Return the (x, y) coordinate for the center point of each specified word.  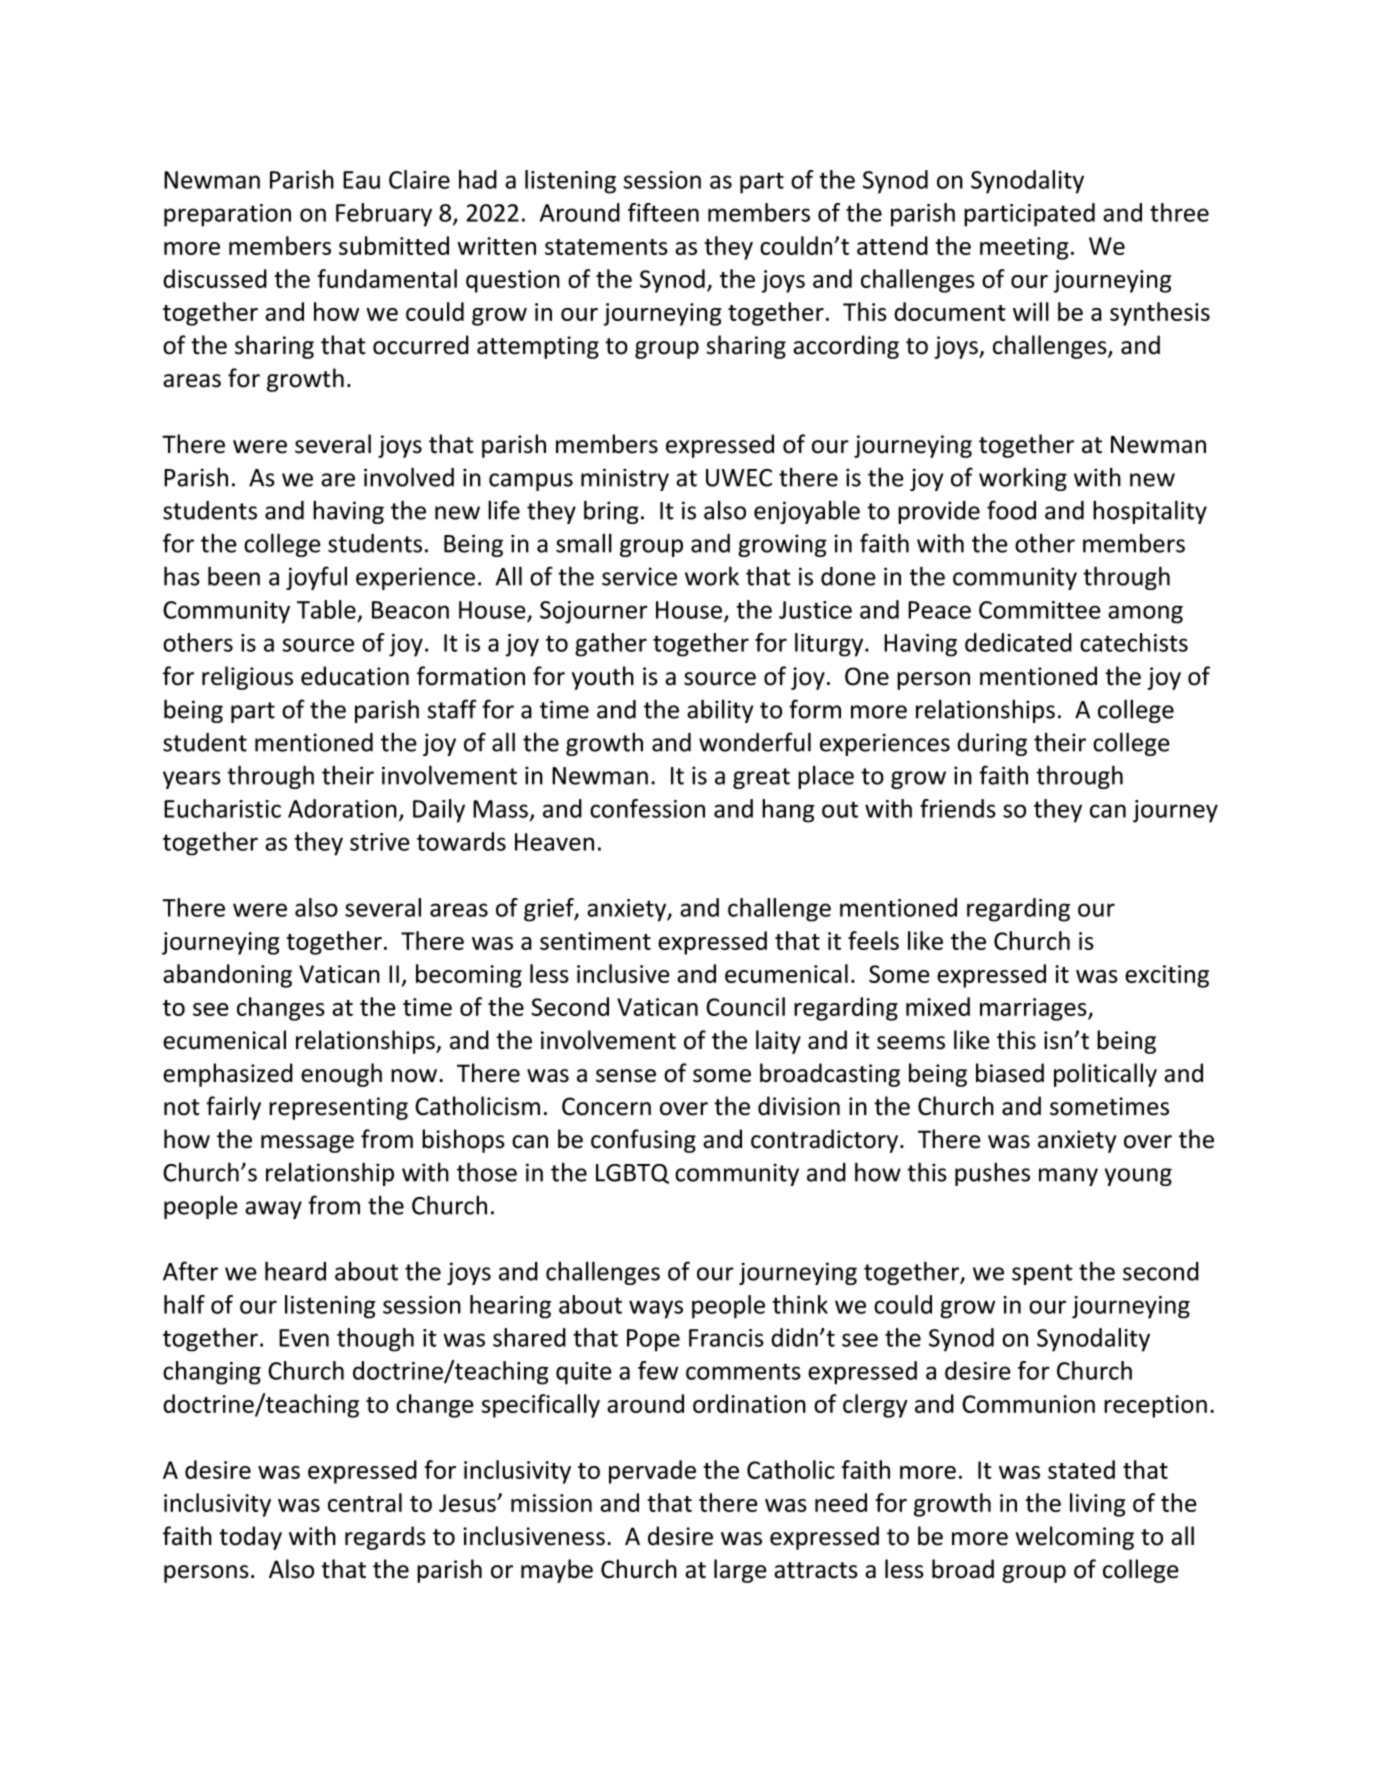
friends (958, 808)
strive (380, 842)
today (250, 1538)
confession (647, 808)
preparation (227, 215)
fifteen (663, 212)
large (740, 1571)
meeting (1024, 248)
